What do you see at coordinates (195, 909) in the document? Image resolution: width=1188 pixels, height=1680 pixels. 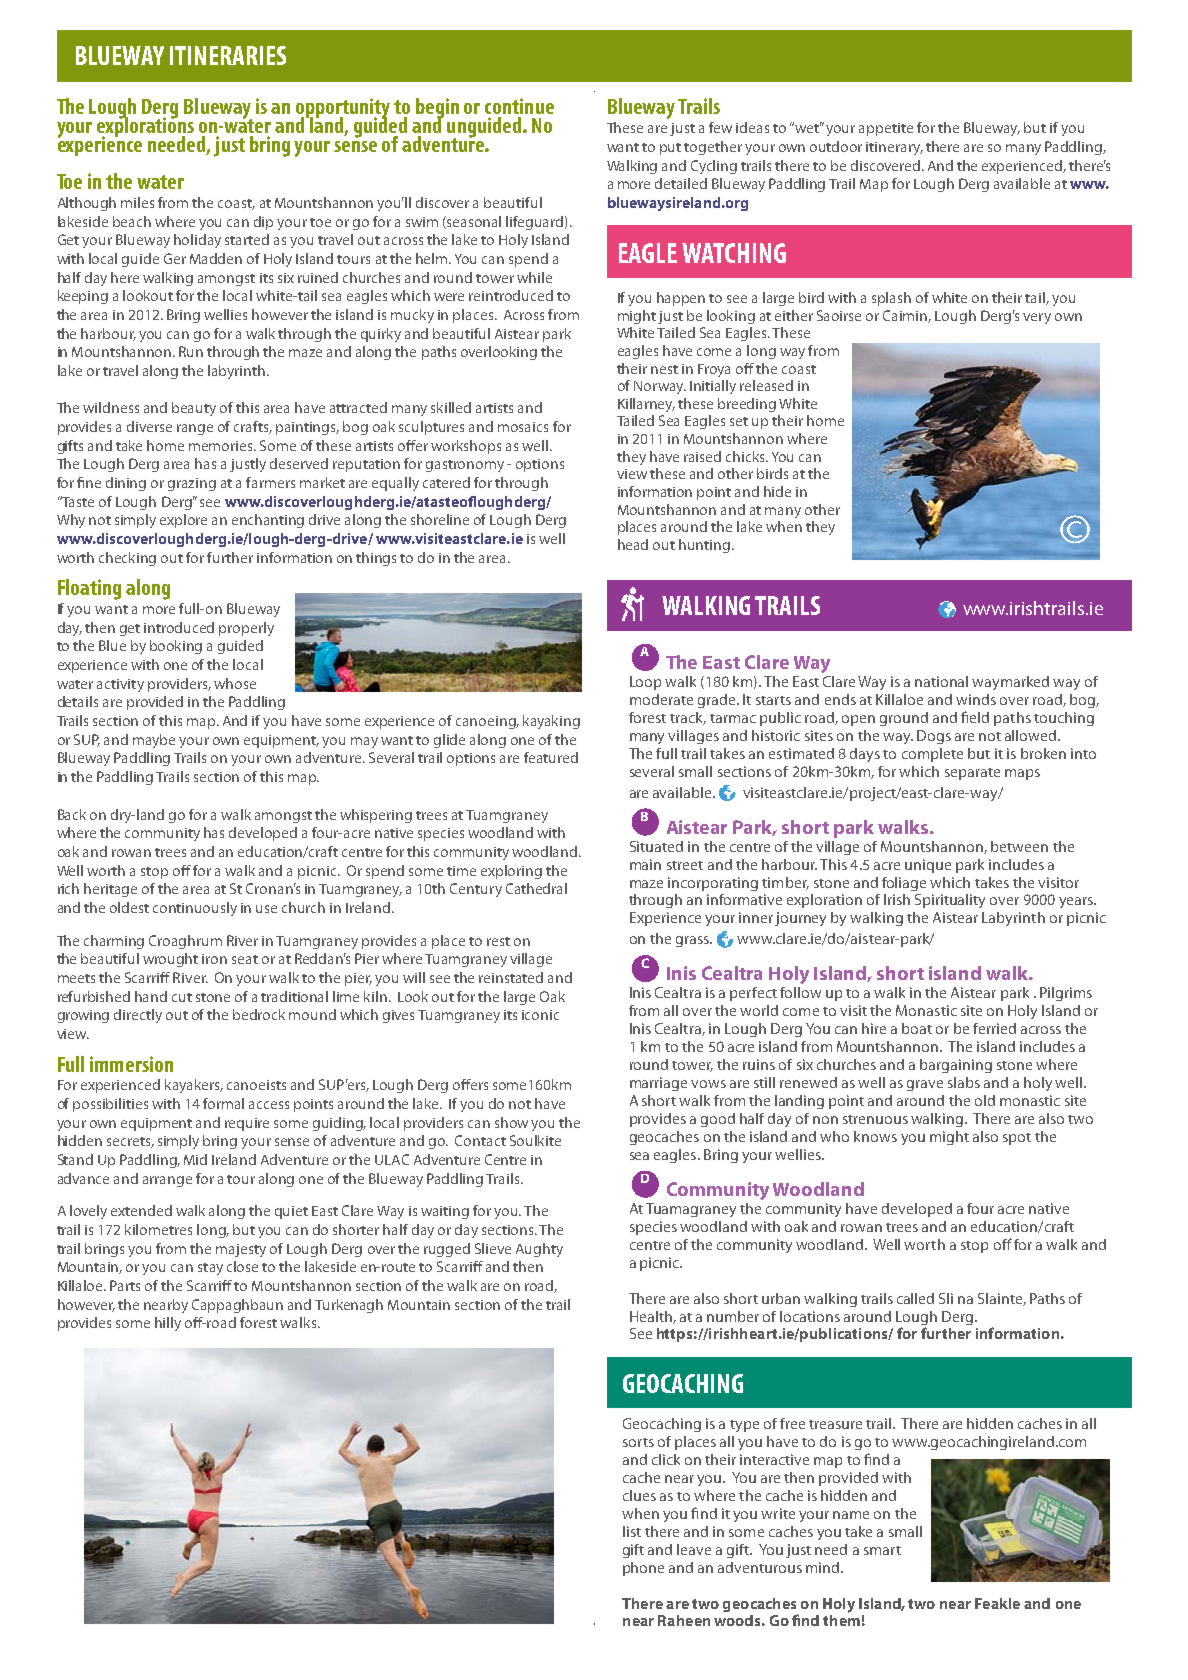 I see `continuously` at bounding box center [195, 909].
